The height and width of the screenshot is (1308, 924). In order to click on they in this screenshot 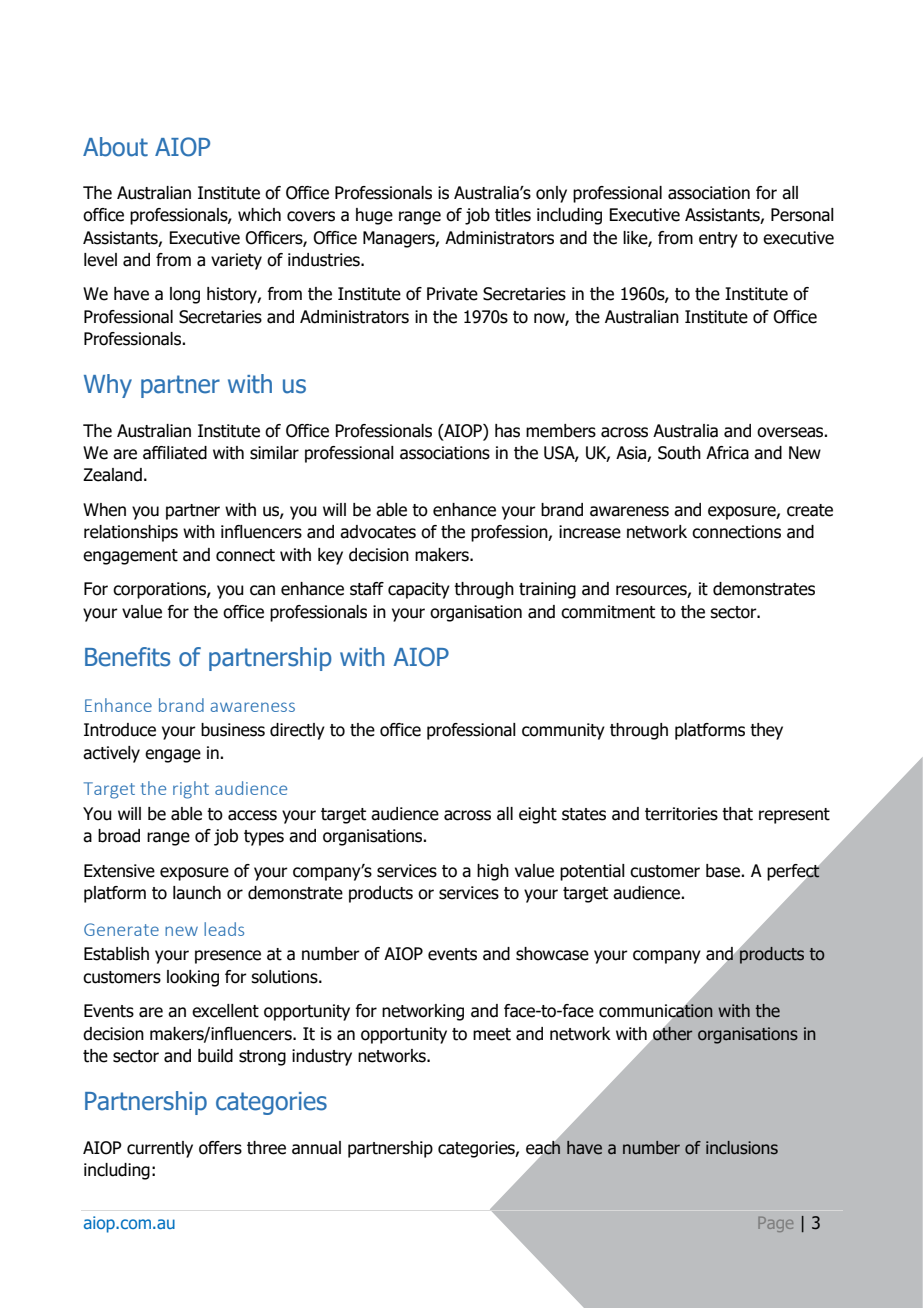, I will do `click(766, 731)`.
